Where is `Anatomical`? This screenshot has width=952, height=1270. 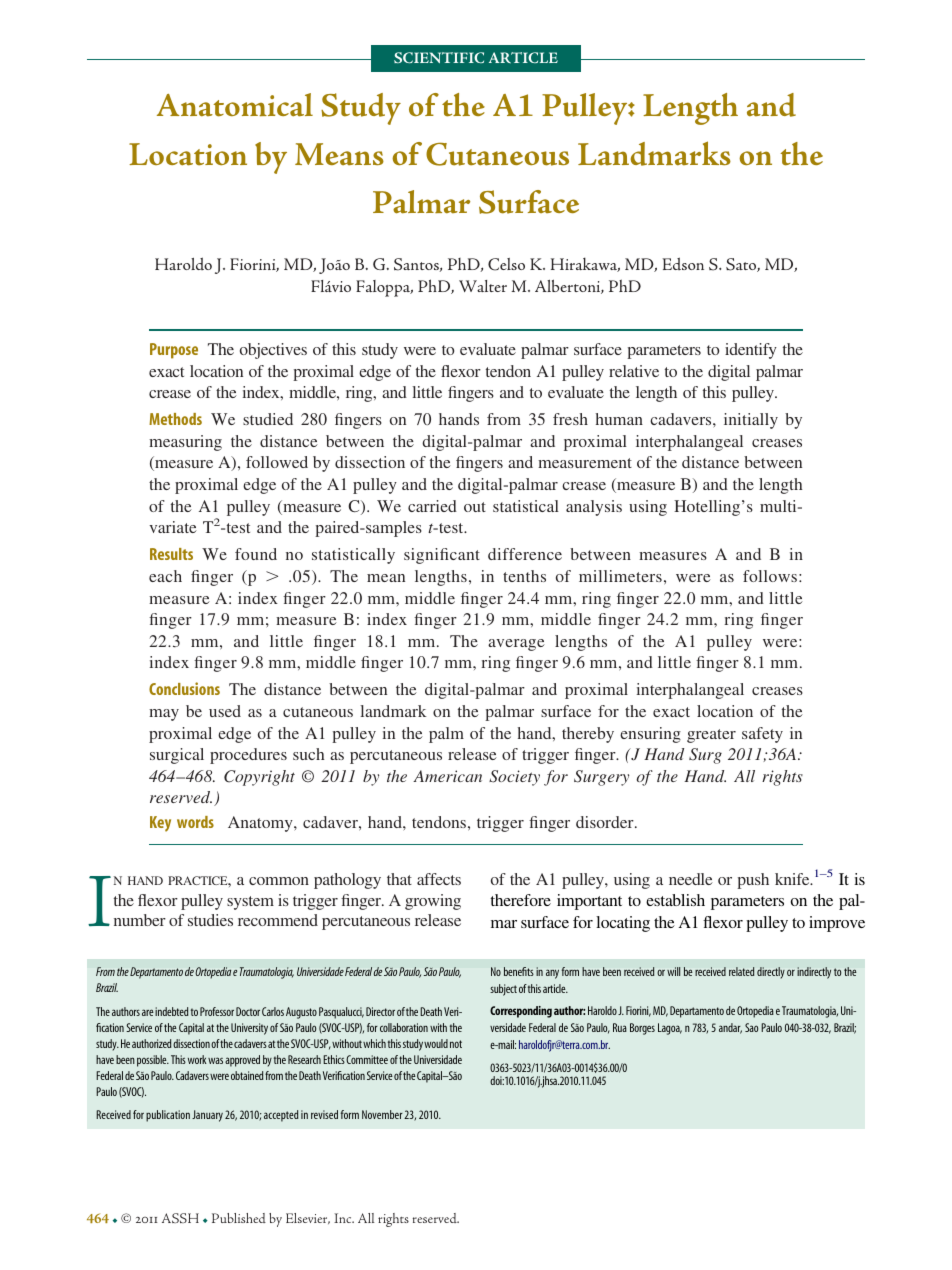
Anatomical is located at coordinates (235, 105).
